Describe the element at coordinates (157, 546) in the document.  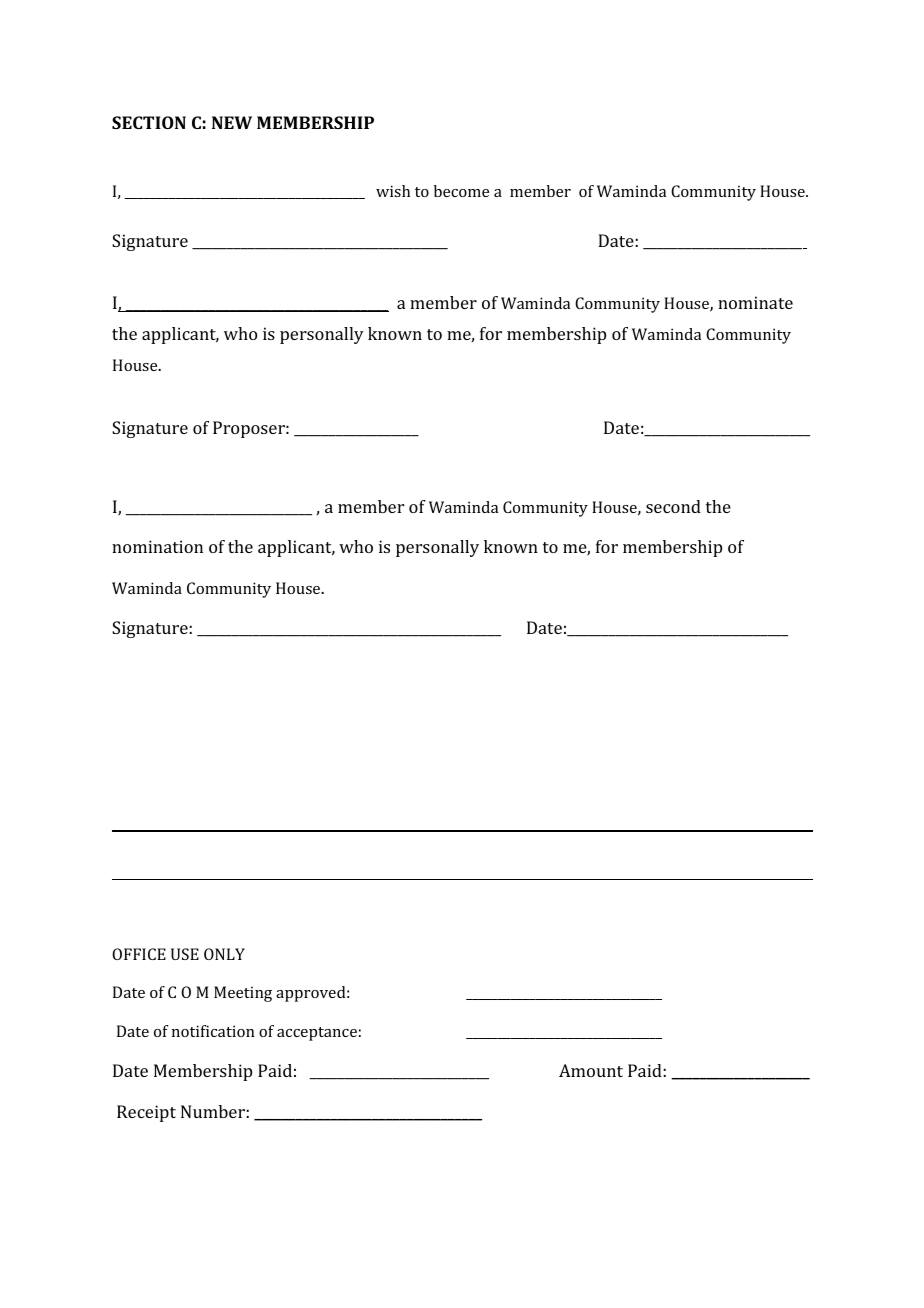
I see `nomination` at that location.
